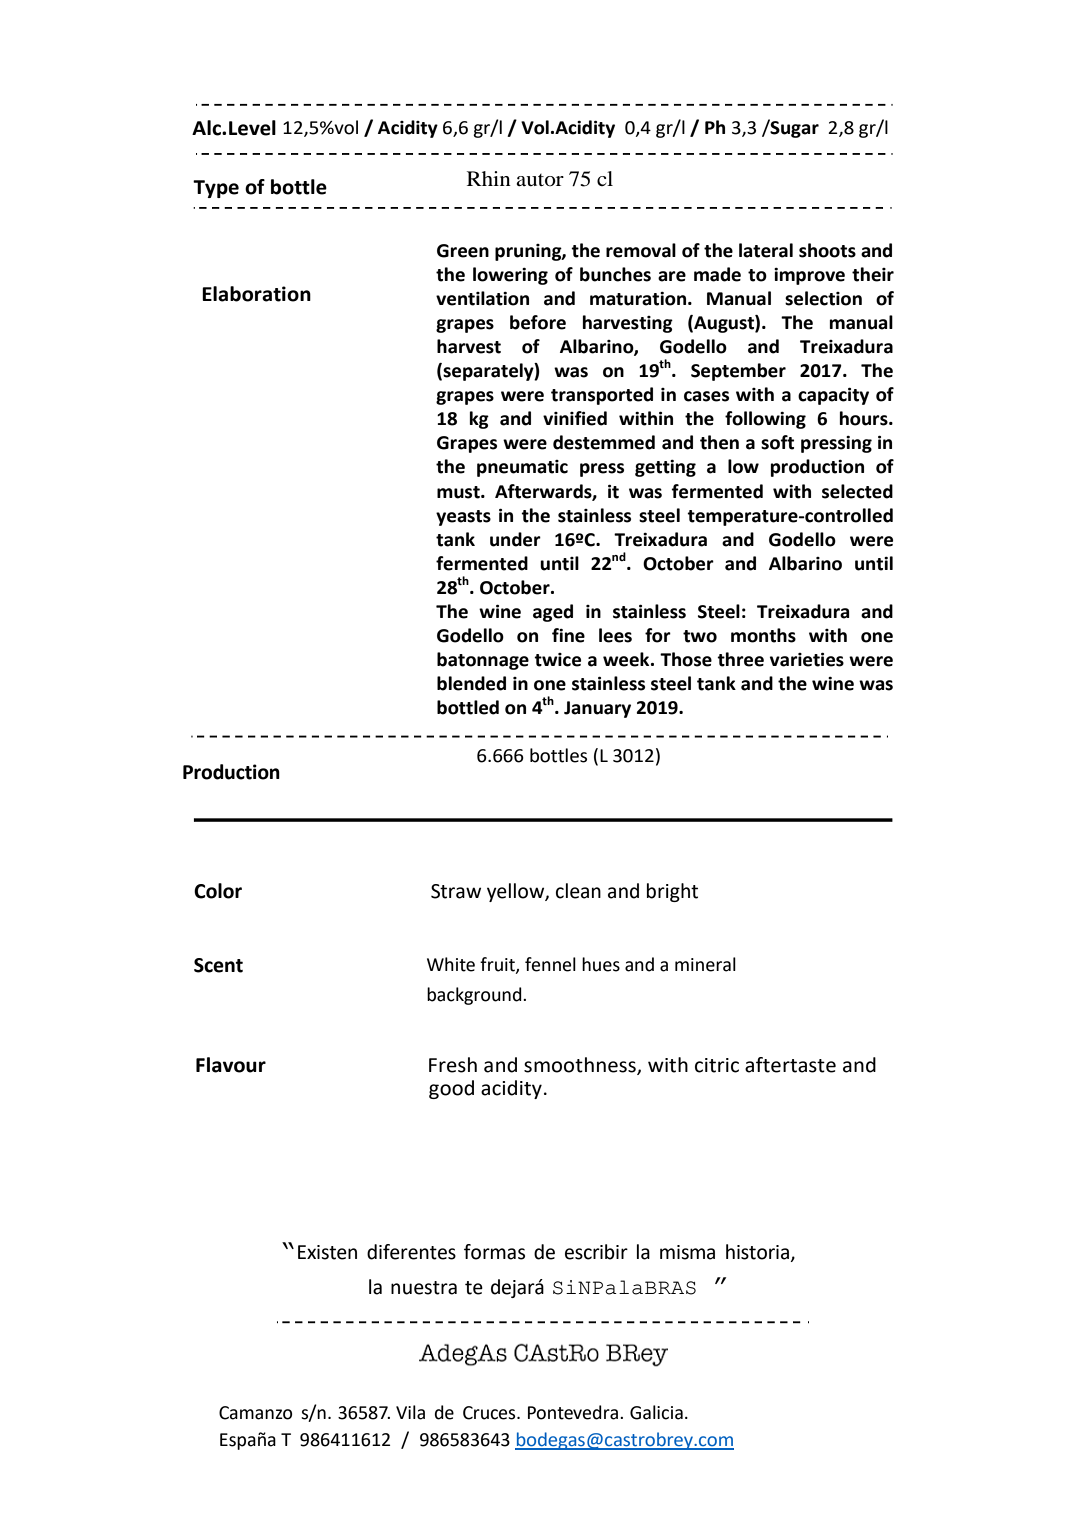  I want to click on Type, so click(216, 189).
